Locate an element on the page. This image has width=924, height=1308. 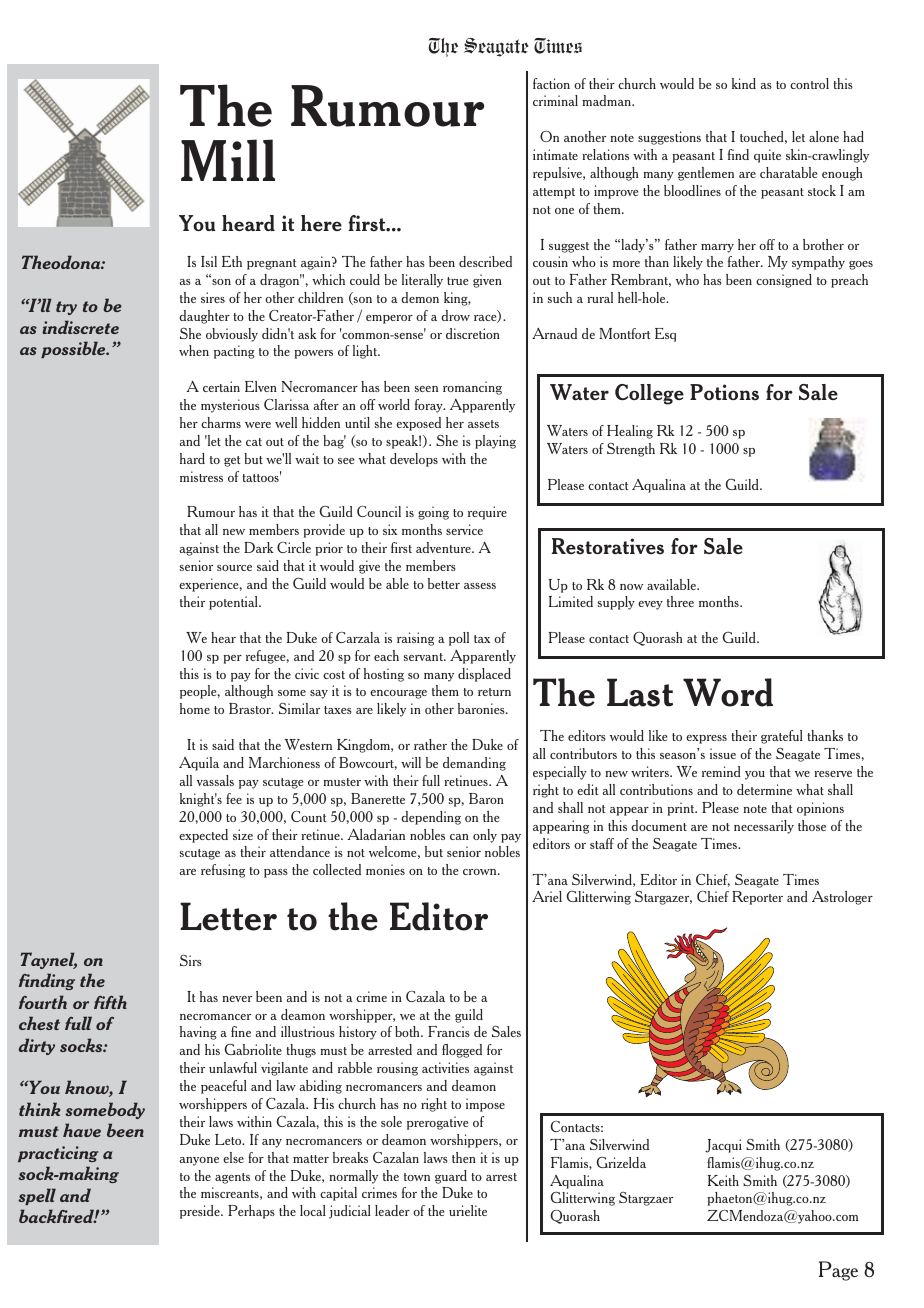
going is located at coordinates (433, 513).
